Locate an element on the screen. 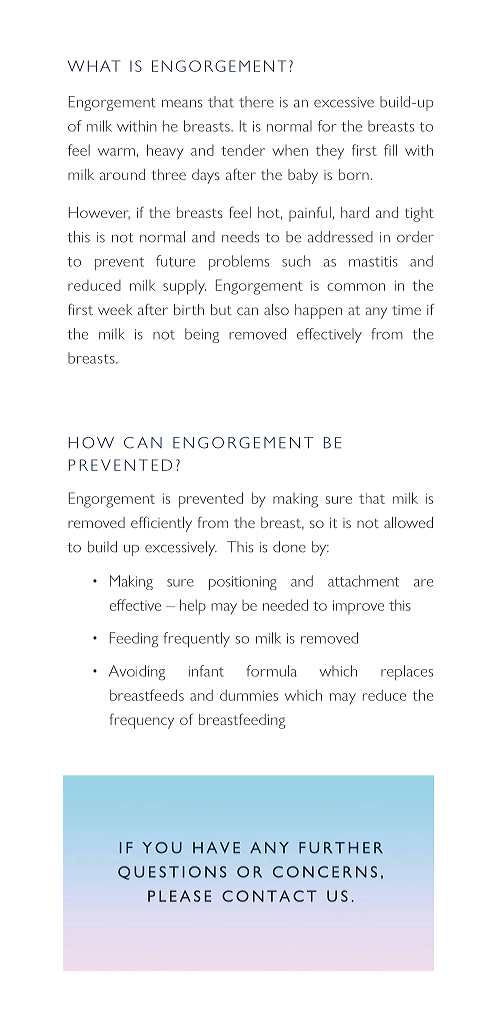 The image size is (491, 1031). within is located at coordinates (137, 126).
